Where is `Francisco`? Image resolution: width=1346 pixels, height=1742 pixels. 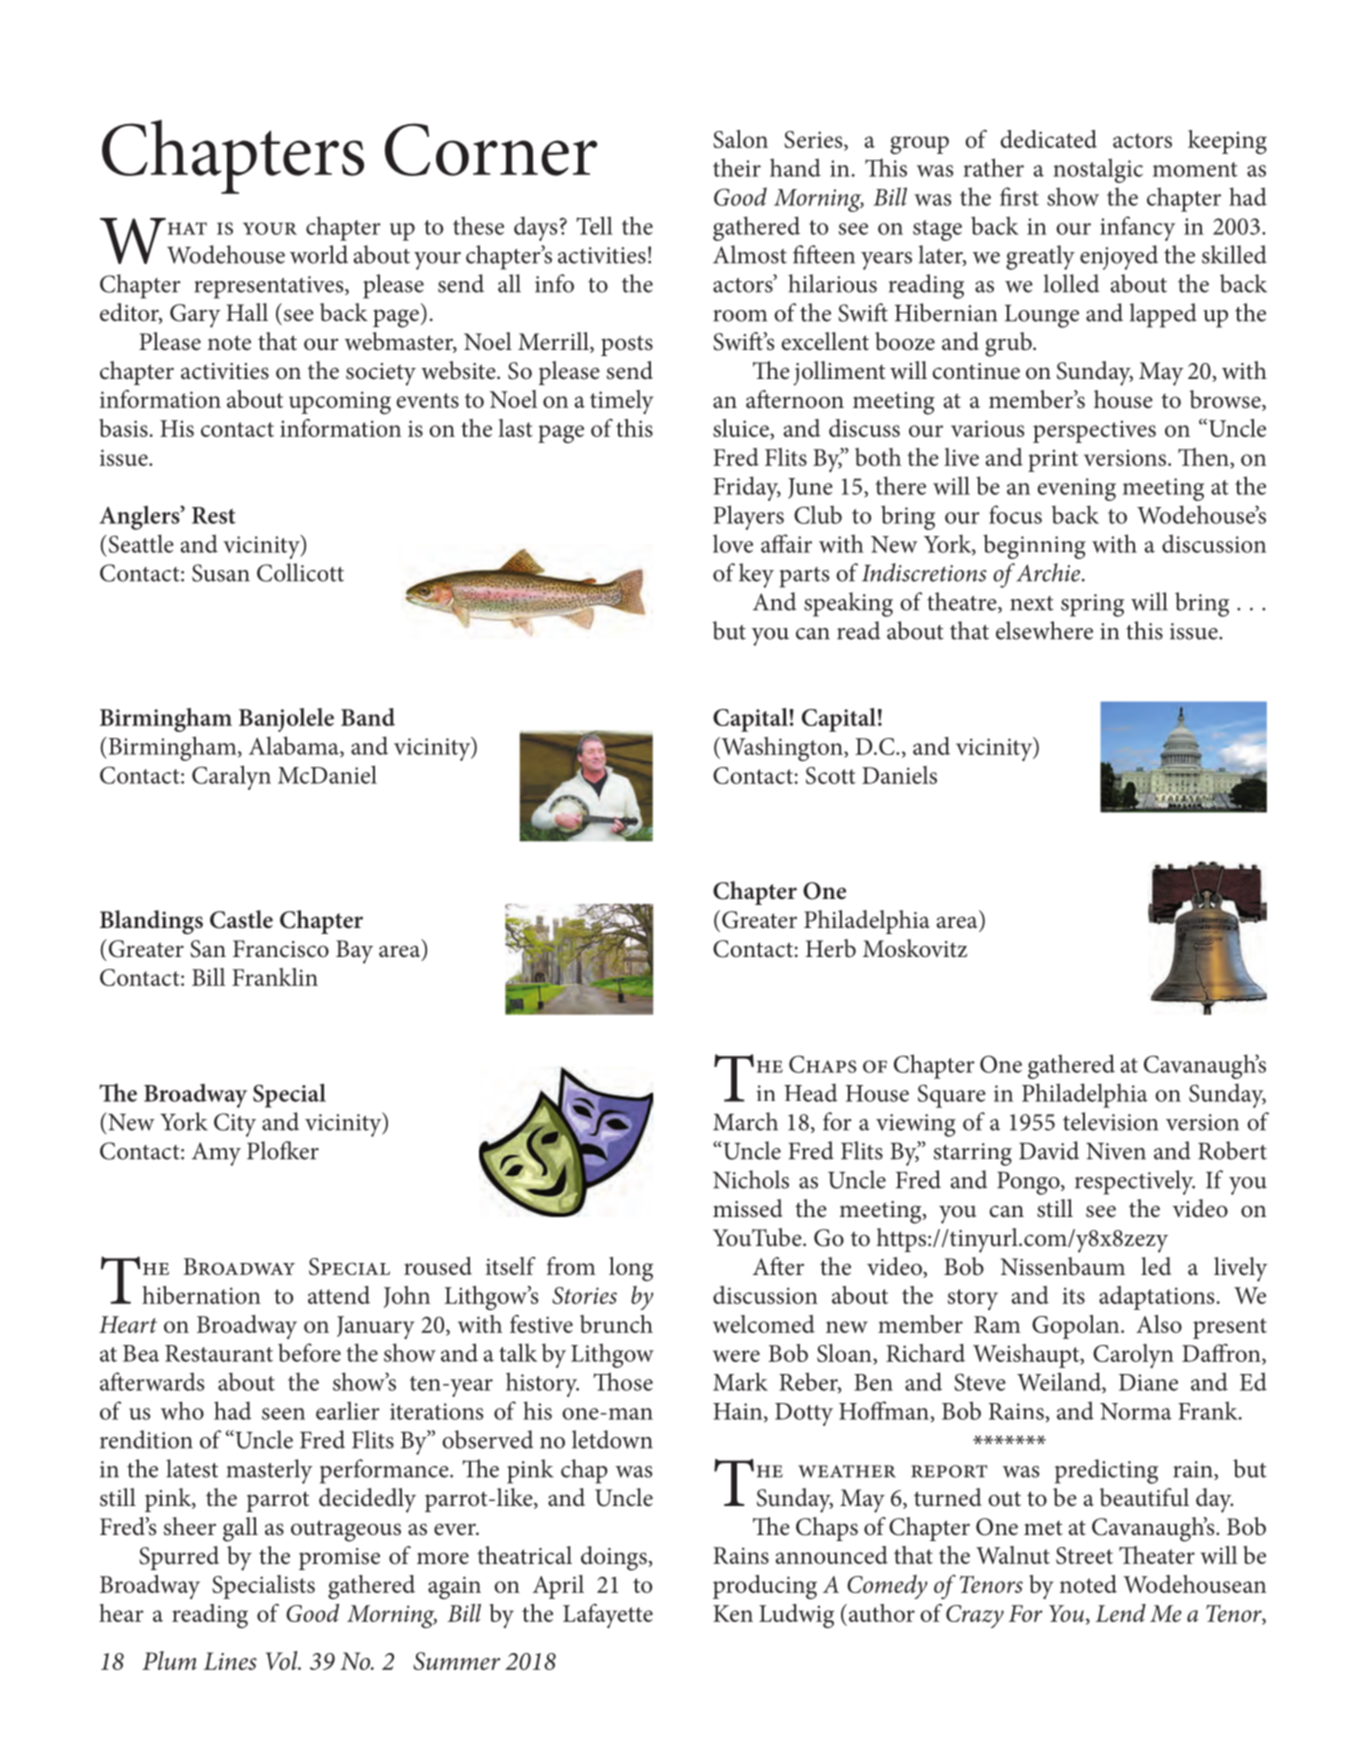
Francisco is located at coordinates (281, 949).
